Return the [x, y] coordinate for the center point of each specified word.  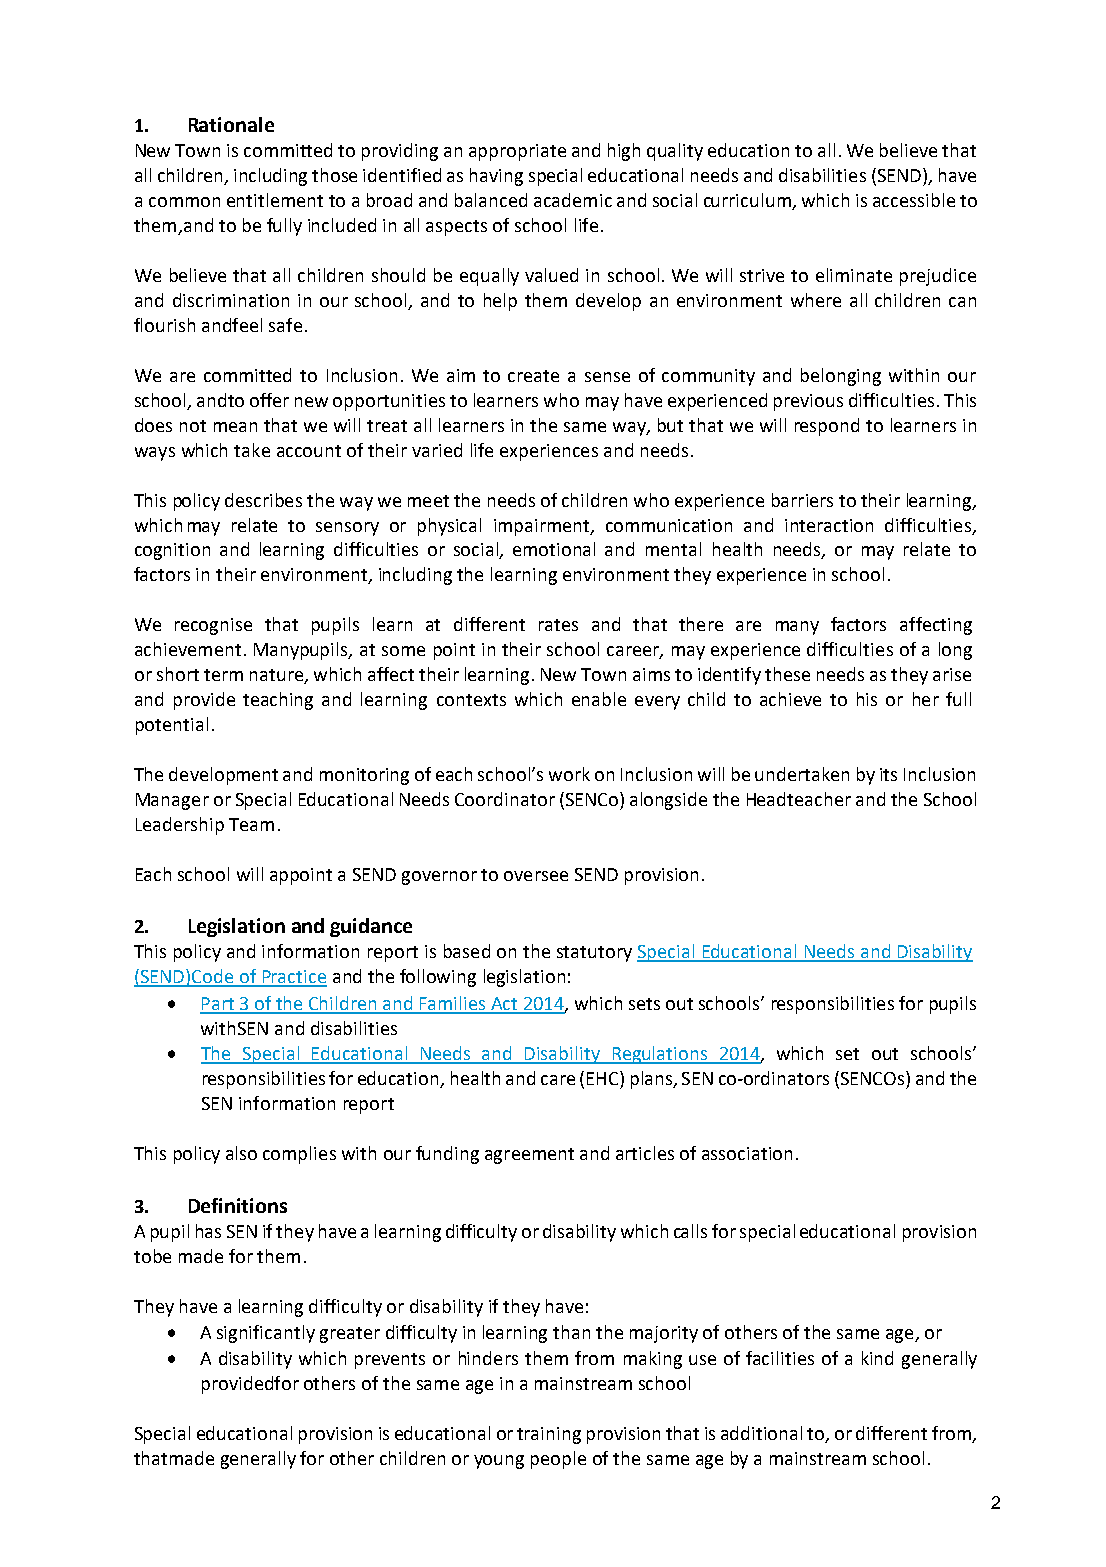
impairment [543, 527]
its [888, 774]
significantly [266, 1334]
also [241, 1153]
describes [263, 500]
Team [251, 824]
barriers [802, 500]
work [569, 774]
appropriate [517, 152]
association [747, 1153]
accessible [914, 200]
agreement [529, 1156]
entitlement [275, 200]
